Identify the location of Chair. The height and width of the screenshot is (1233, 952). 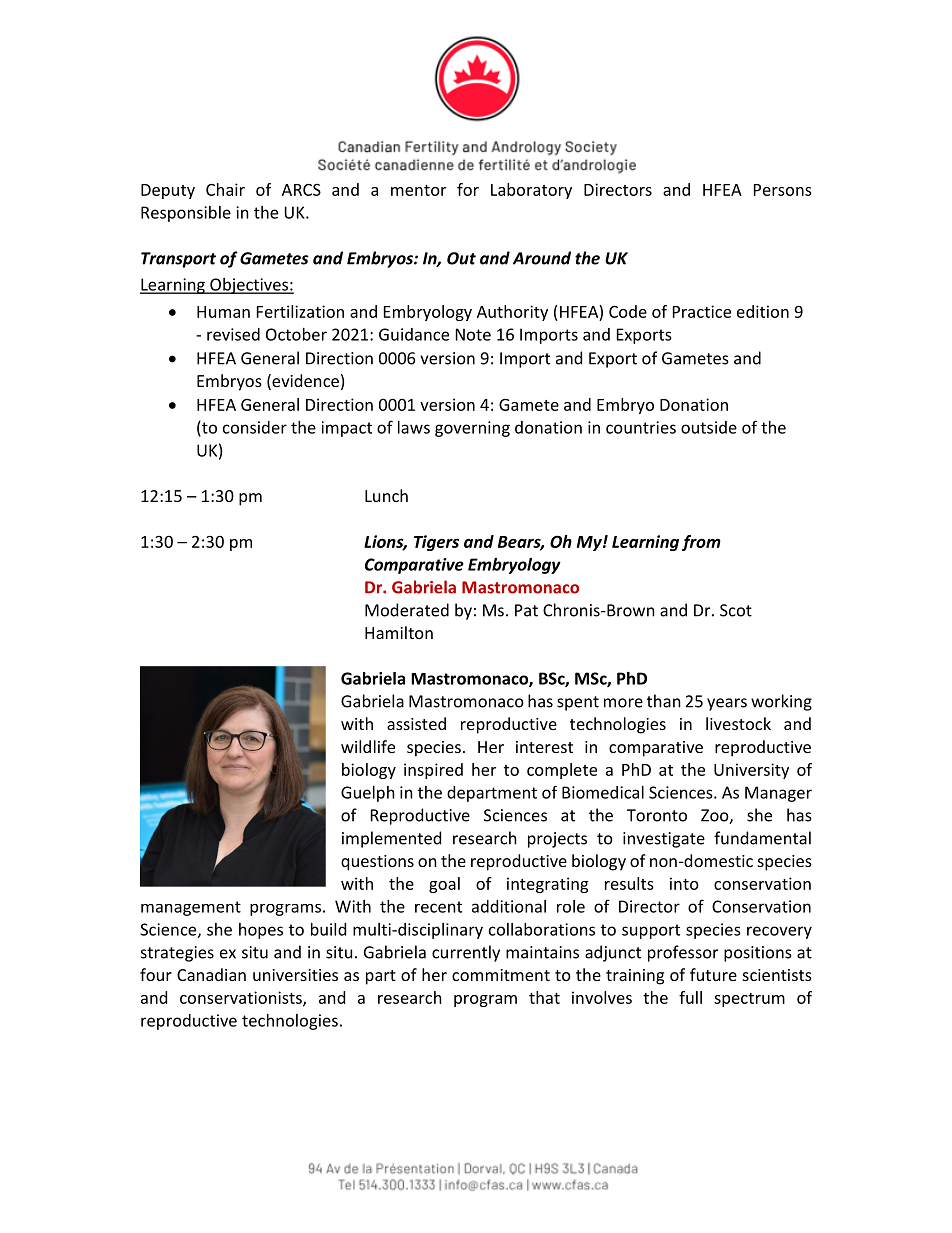
(225, 189).
